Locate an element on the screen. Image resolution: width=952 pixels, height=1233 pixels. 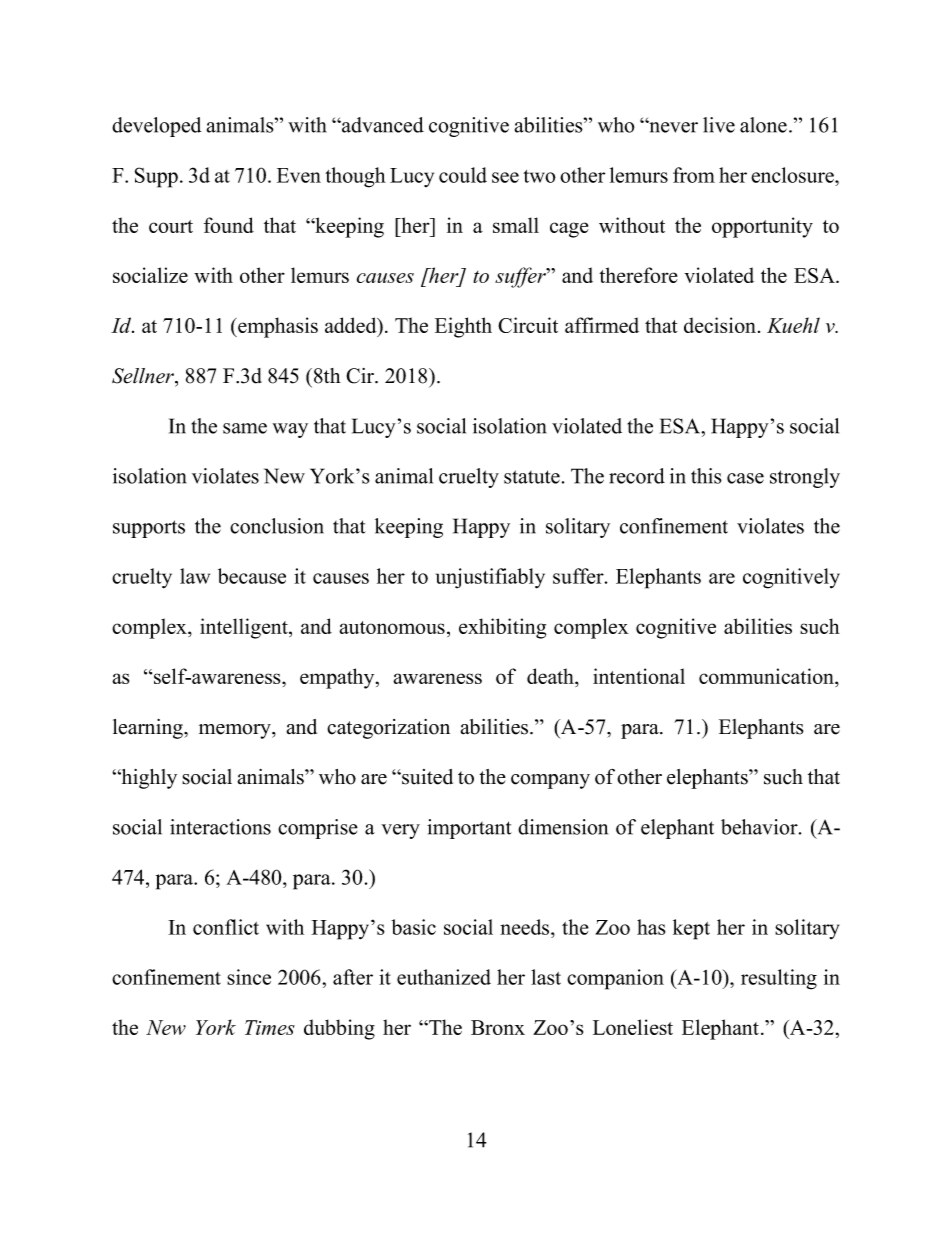
live is located at coordinates (719, 125).
